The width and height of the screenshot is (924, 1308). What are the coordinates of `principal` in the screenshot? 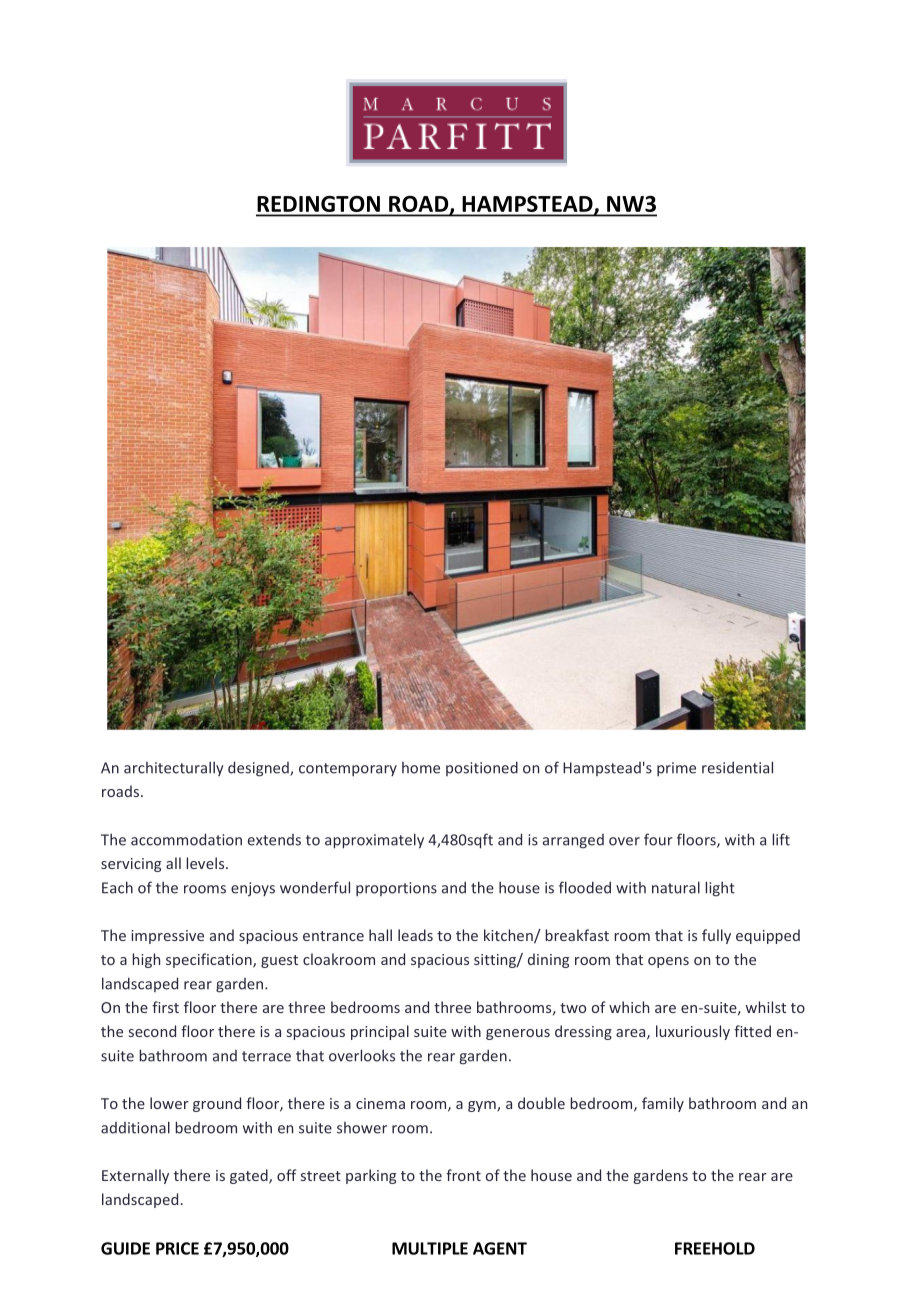 It's located at (380, 1032).
